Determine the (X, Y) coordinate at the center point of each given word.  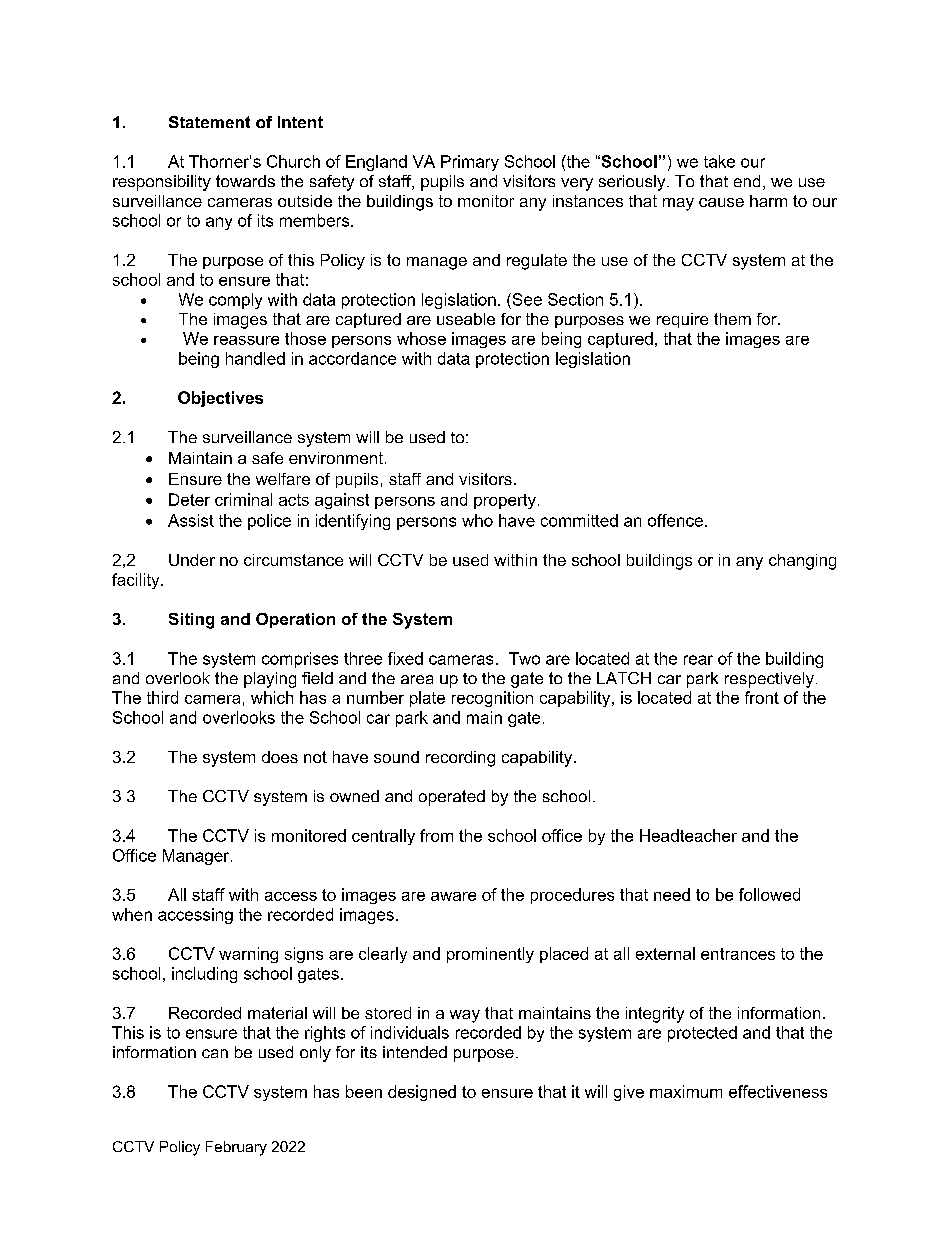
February (236, 1148)
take (719, 161)
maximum (686, 1091)
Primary (470, 163)
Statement (209, 122)
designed (422, 1093)
